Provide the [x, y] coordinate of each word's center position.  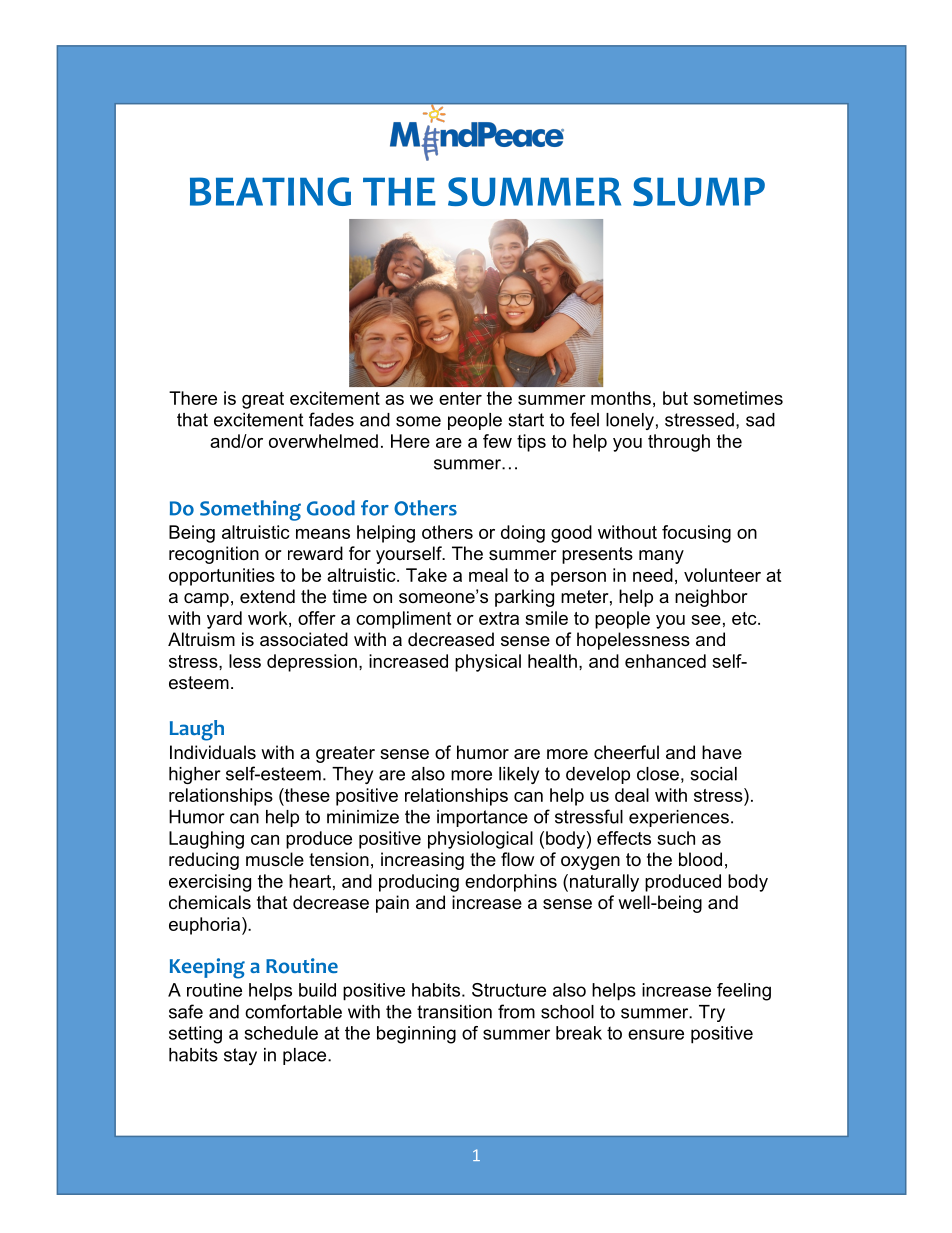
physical [488, 663]
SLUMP [699, 191]
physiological [480, 840]
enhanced [665, 661]
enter [460, 398]
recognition [214, 555]
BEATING [270, 191]
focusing [696, 534]
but [675, 398]
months [621, 398]
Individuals [213, 752]
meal [488, 575]
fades [331, 419]
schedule [281, 1033]
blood [700, 859]
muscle [275, 859]
